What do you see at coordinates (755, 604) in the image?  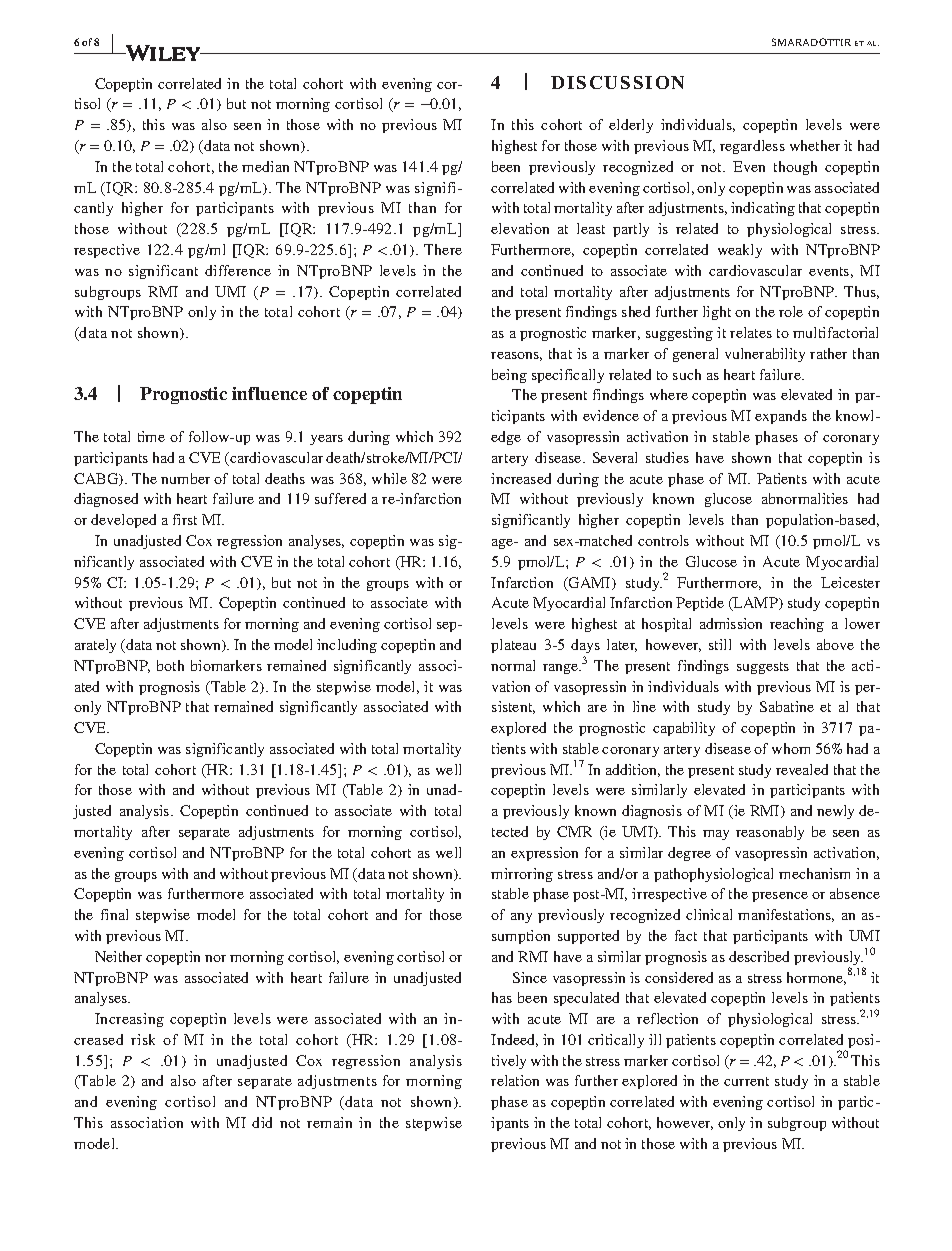 I see `LAMP` at bounding box center [755, 604].
